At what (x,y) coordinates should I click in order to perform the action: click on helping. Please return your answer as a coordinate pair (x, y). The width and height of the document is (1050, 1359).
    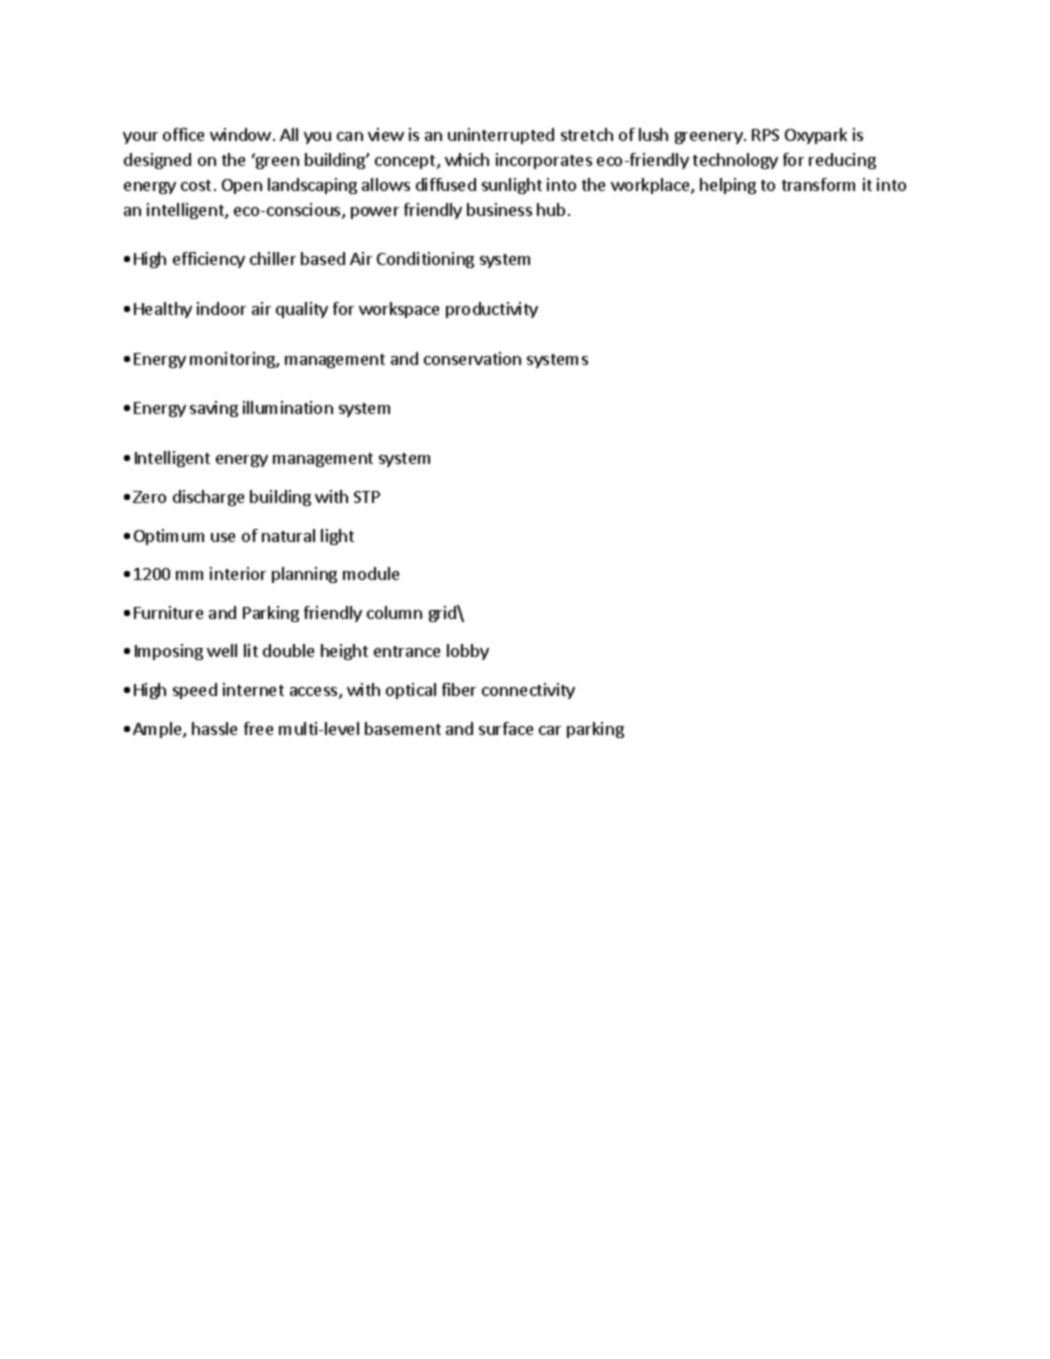
    Looking at the image, I should click on (728, 186).
